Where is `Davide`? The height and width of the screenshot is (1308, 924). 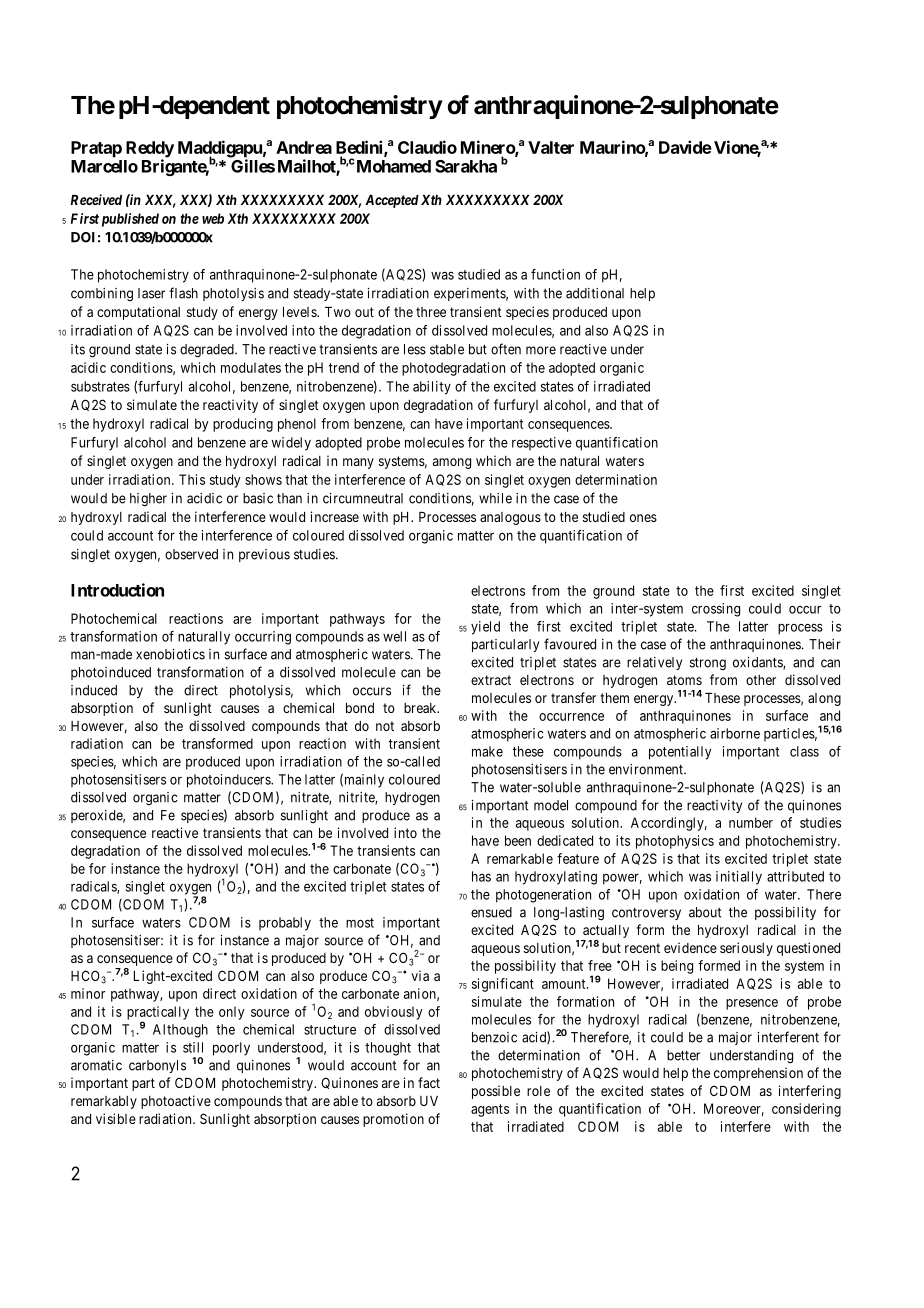 Davide is located at coordinates (685, 147).
